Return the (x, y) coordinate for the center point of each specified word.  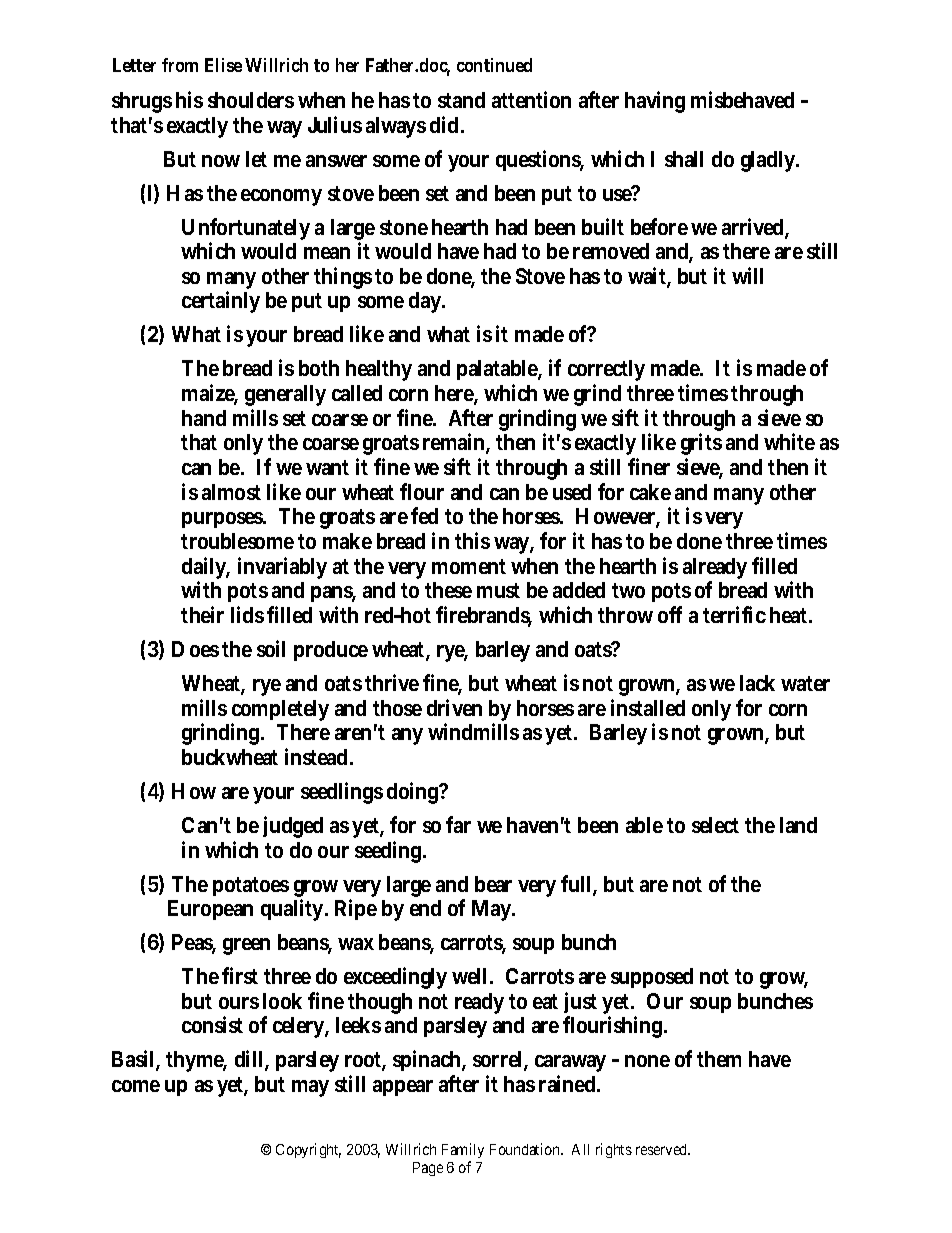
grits (701, 446)
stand (461, 100)
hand (204, 418)
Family (463, 1150)
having (655, 102)
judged (293, 827)
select (715, 825)
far (458, 824)
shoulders (251, 100)
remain (456, 443)
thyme (196, 1061)
